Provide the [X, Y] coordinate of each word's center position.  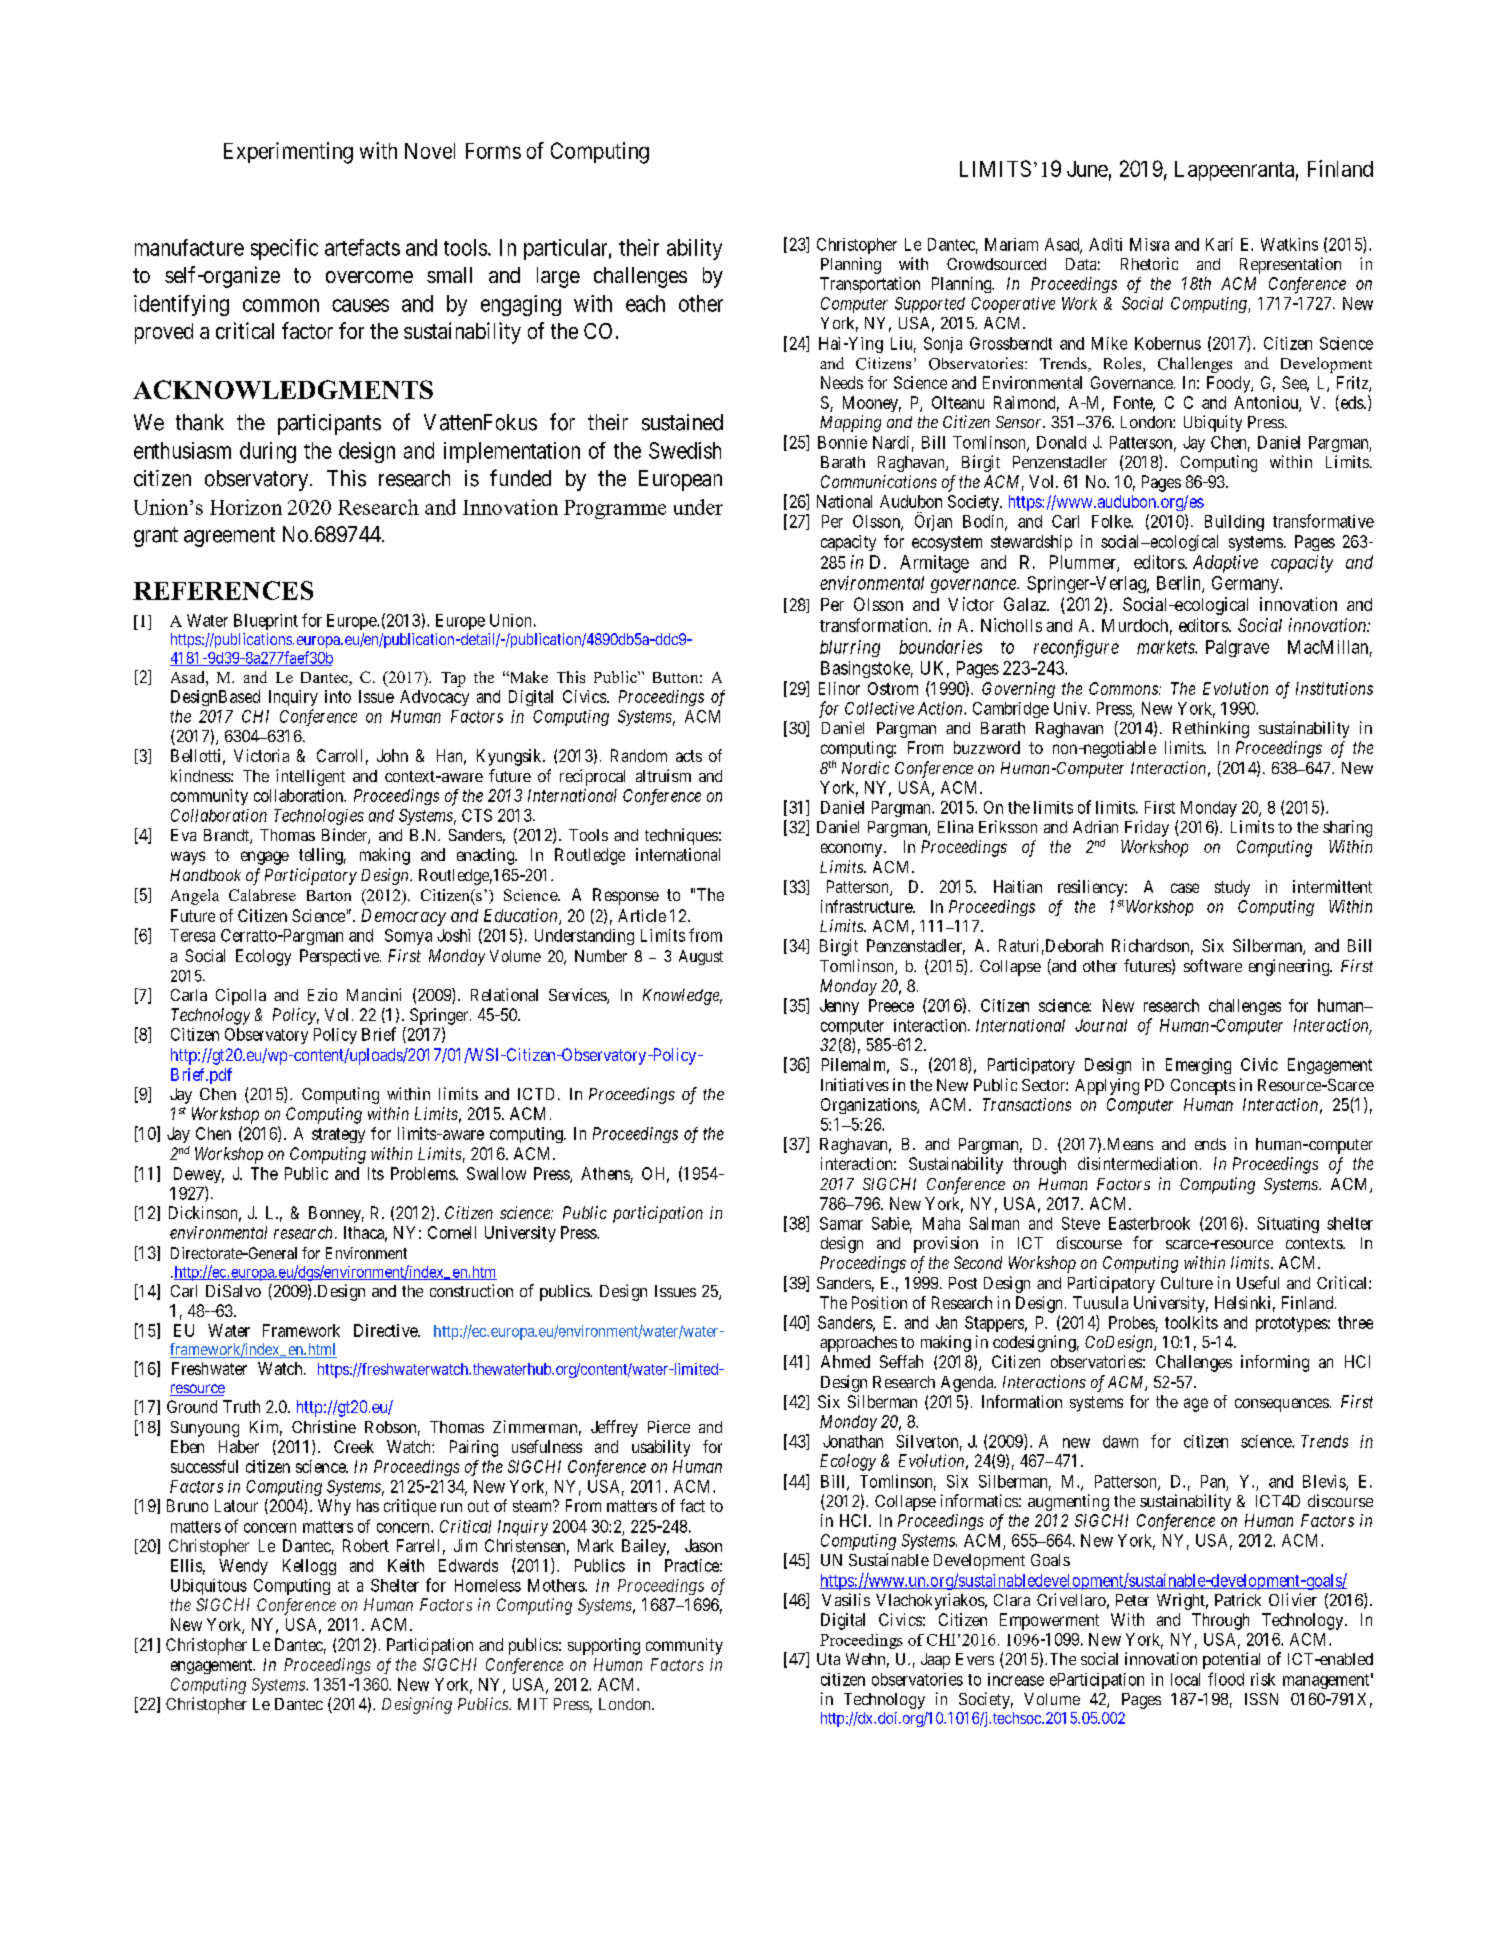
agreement [229, 537]
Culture [1187, 1283]
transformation [875, 625]
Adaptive [1225, 564]
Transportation [870, 285]
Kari [1219, 244]
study [1232, 888]
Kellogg [309, 1567]
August [701, 957]
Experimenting [288, 153]
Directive [386, 1330]
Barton [329, 895]
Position [879, 1302]
